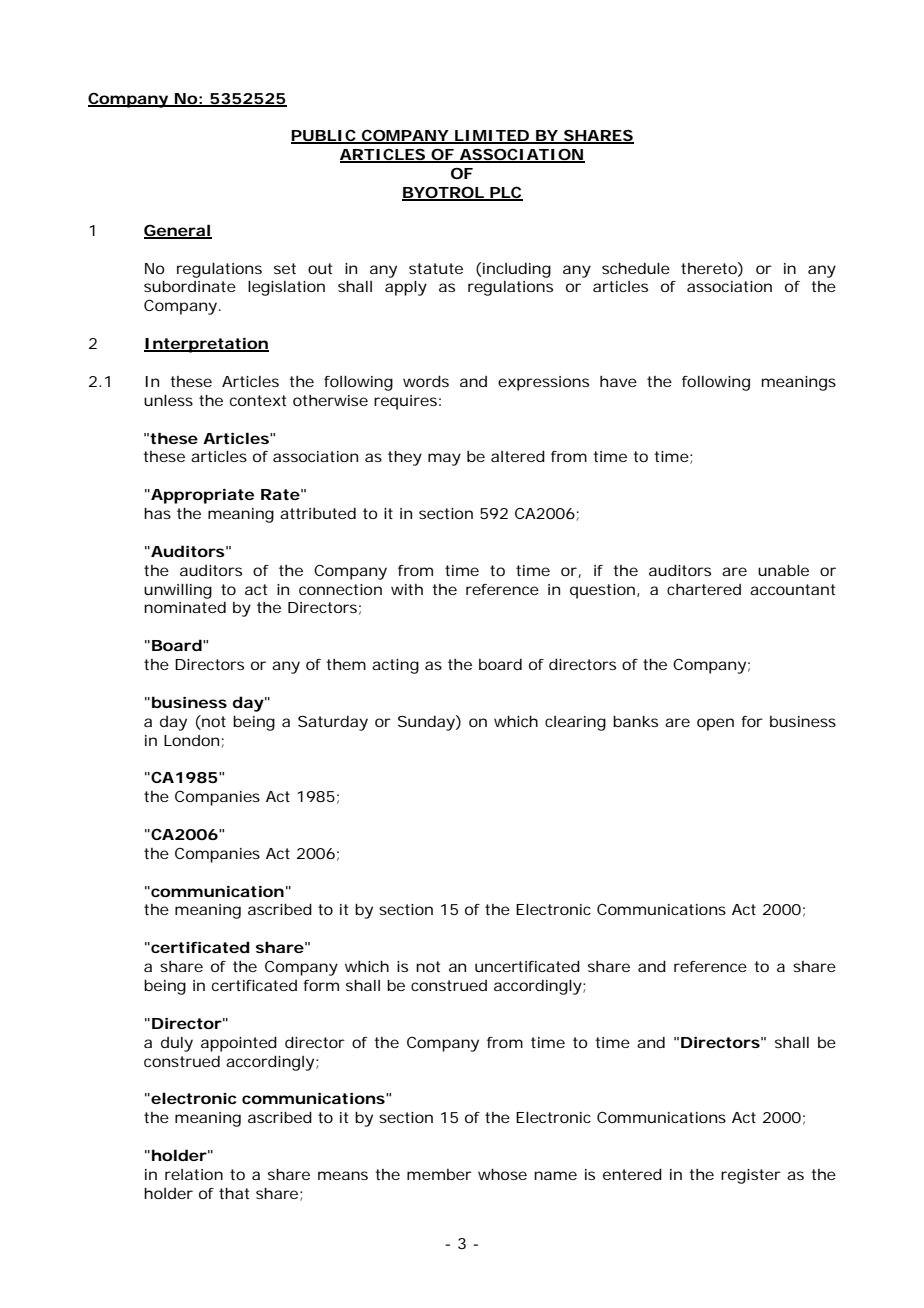  I want to click on nominated, so click(185, 607).
